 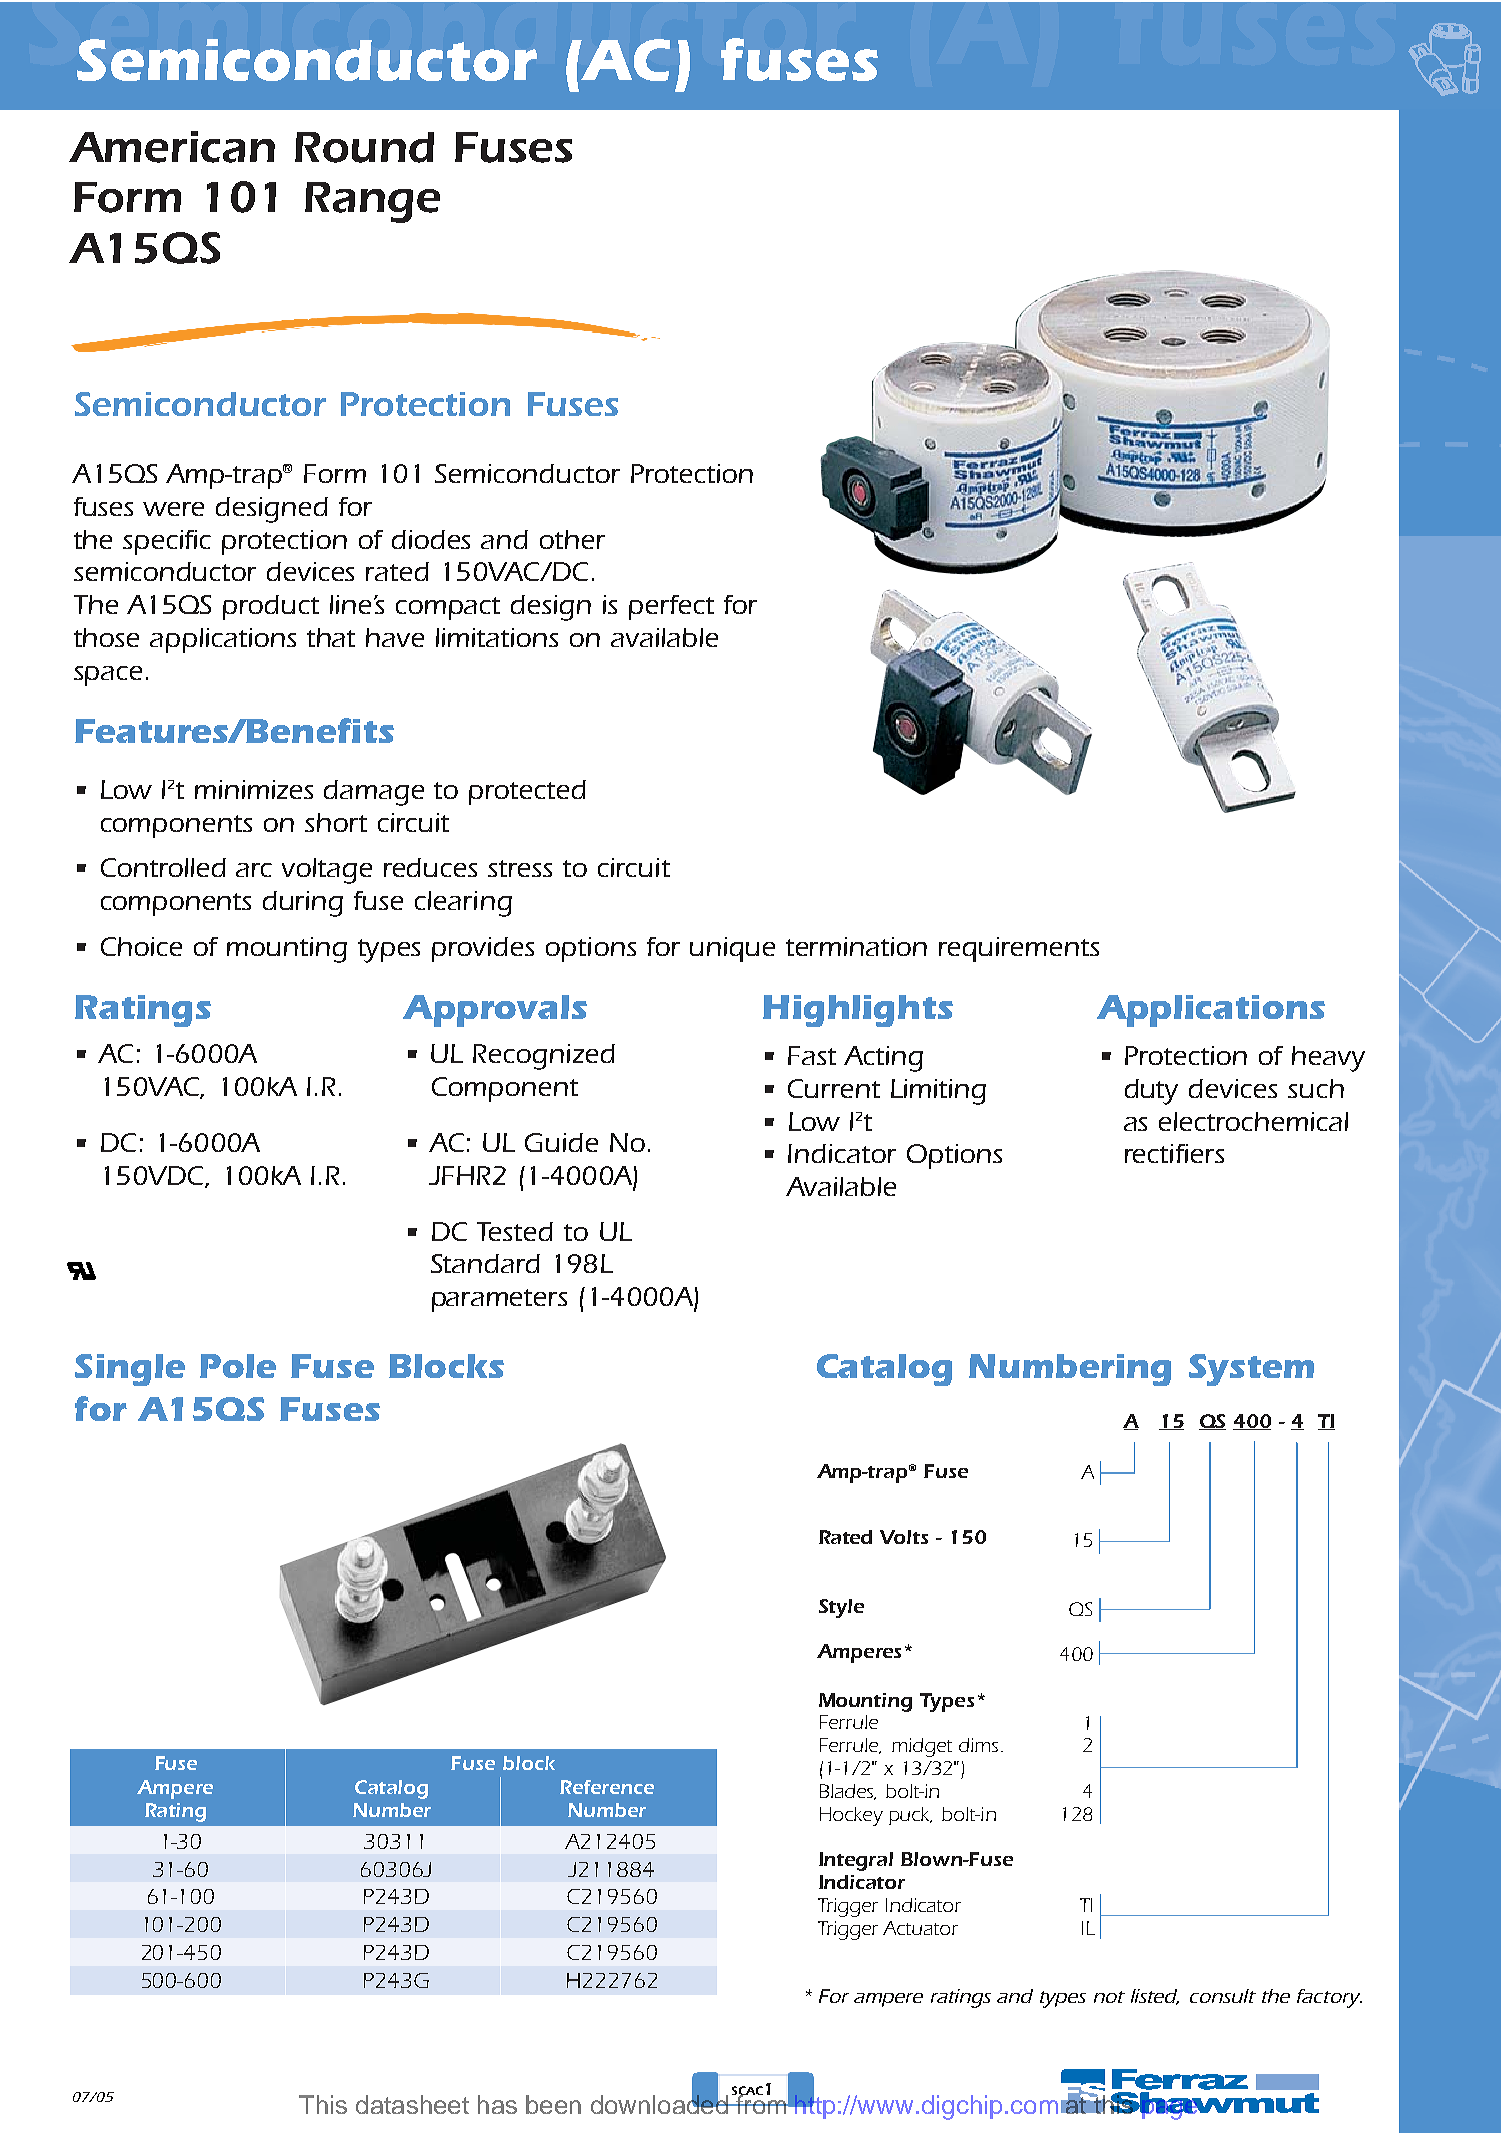 I want to click on perfect, so click(x=671, y=607).
